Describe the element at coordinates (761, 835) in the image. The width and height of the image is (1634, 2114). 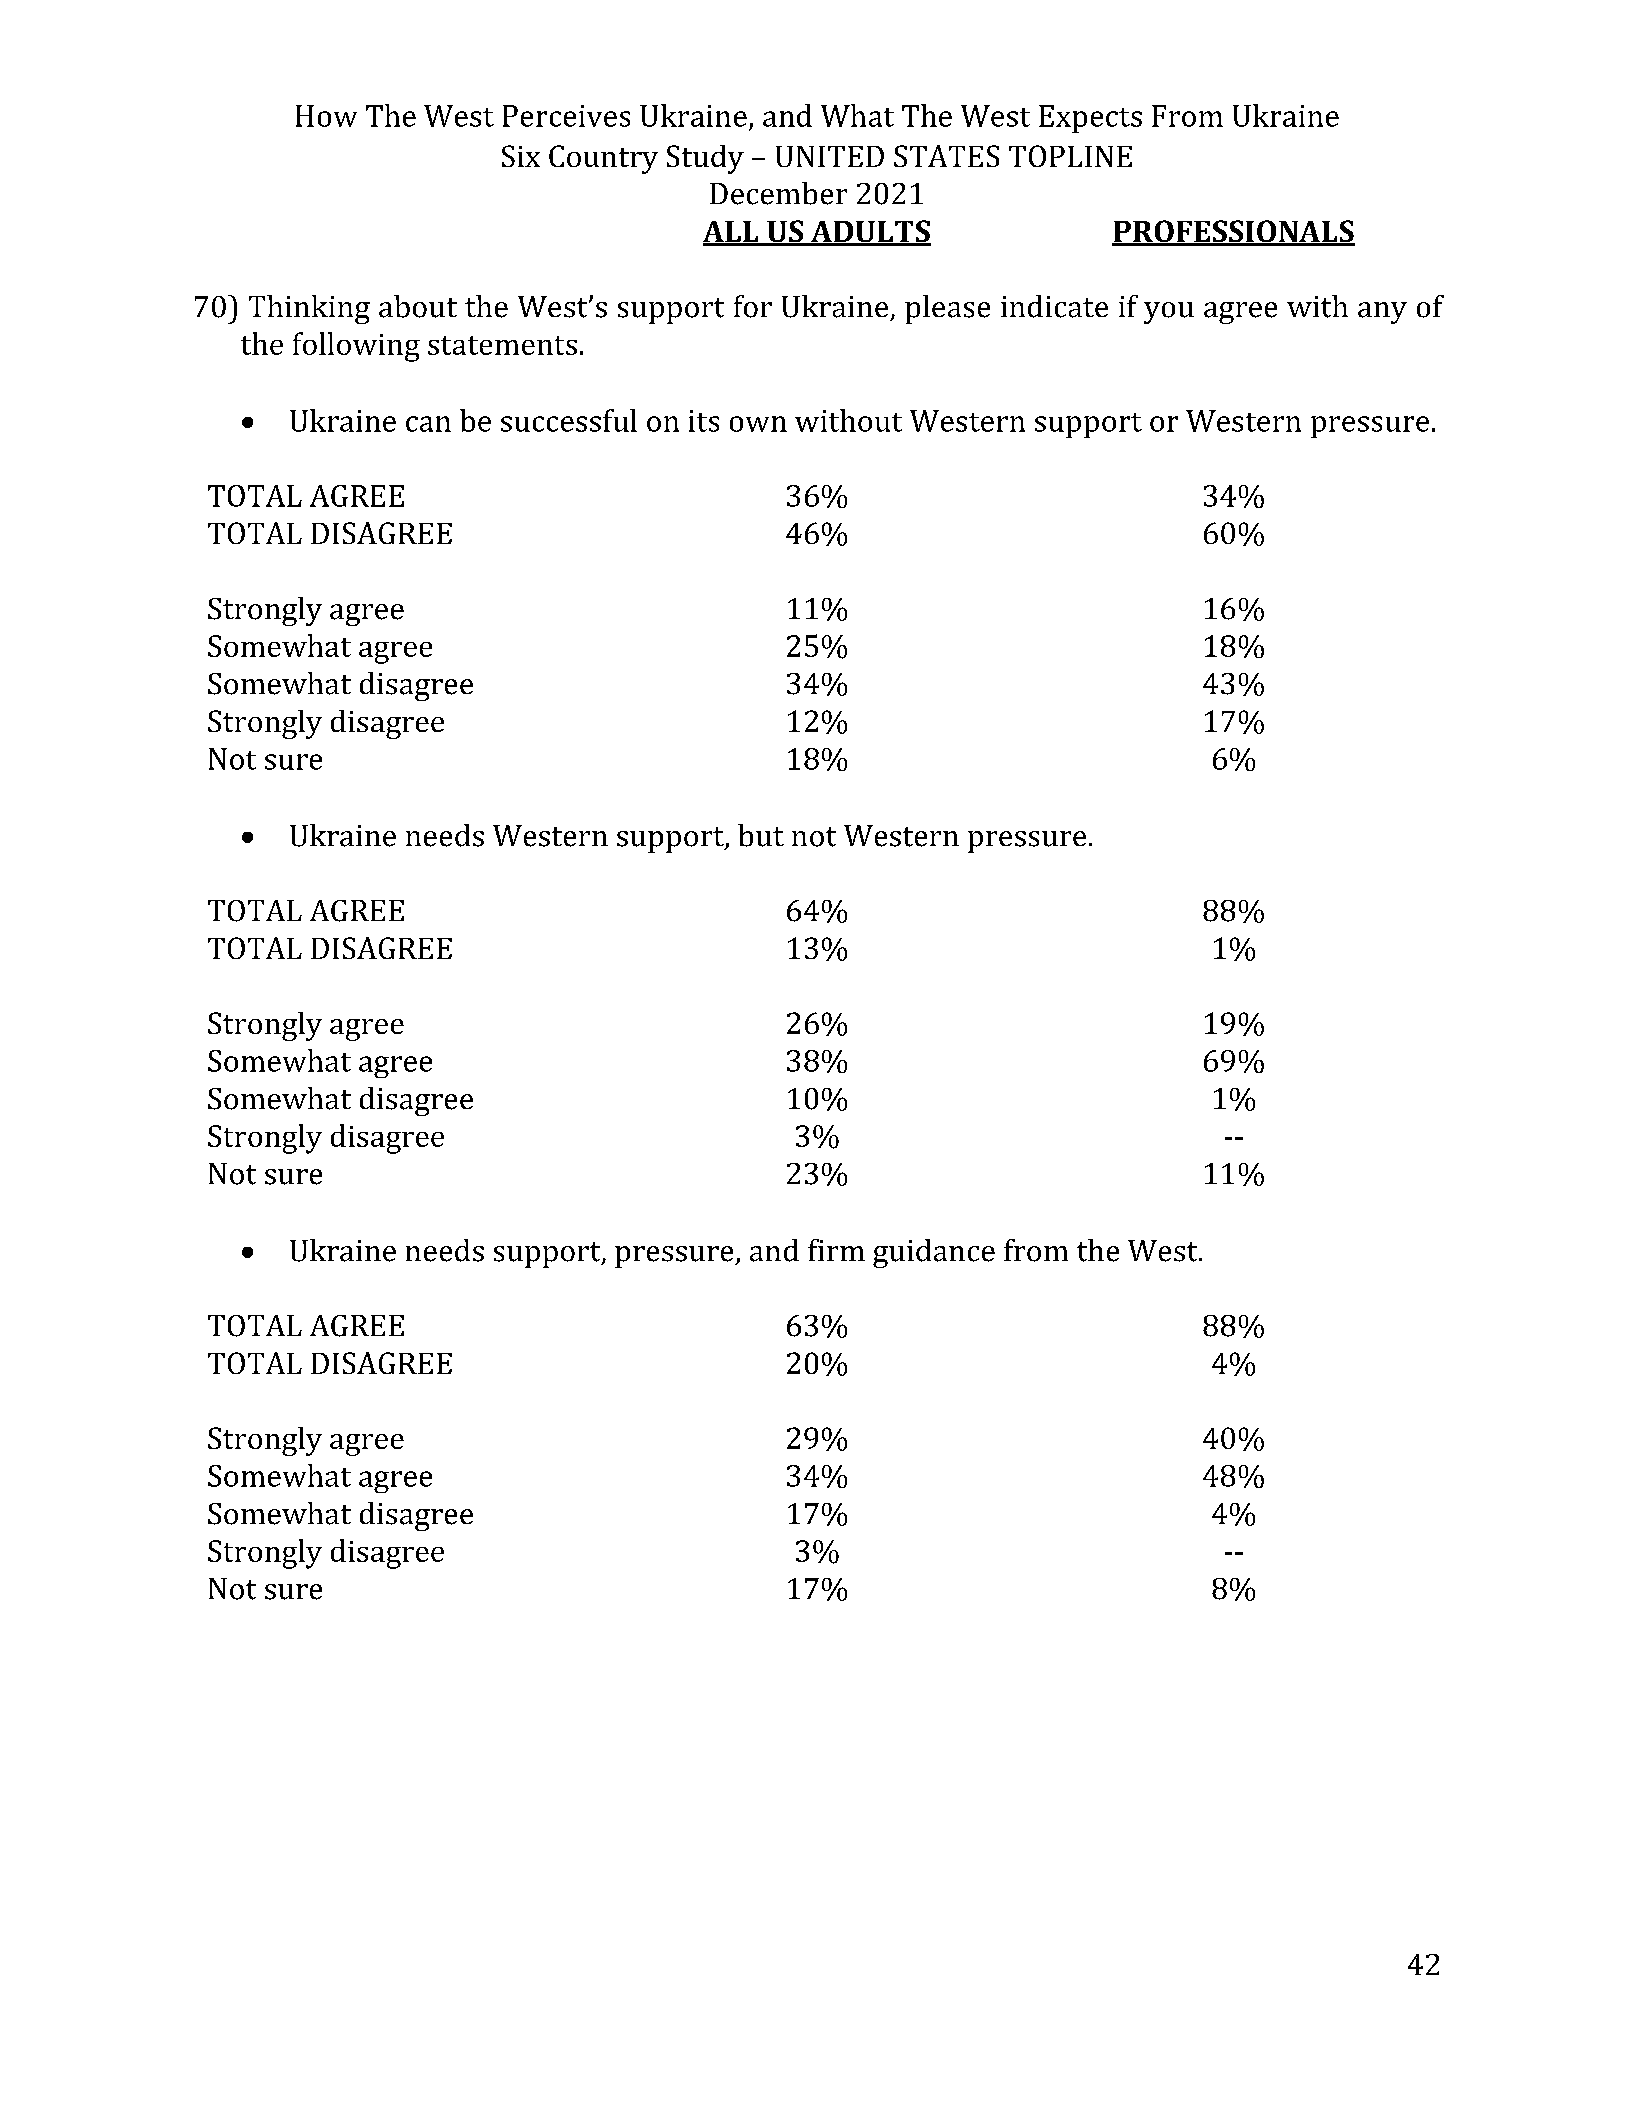
I see `but` at that location.
